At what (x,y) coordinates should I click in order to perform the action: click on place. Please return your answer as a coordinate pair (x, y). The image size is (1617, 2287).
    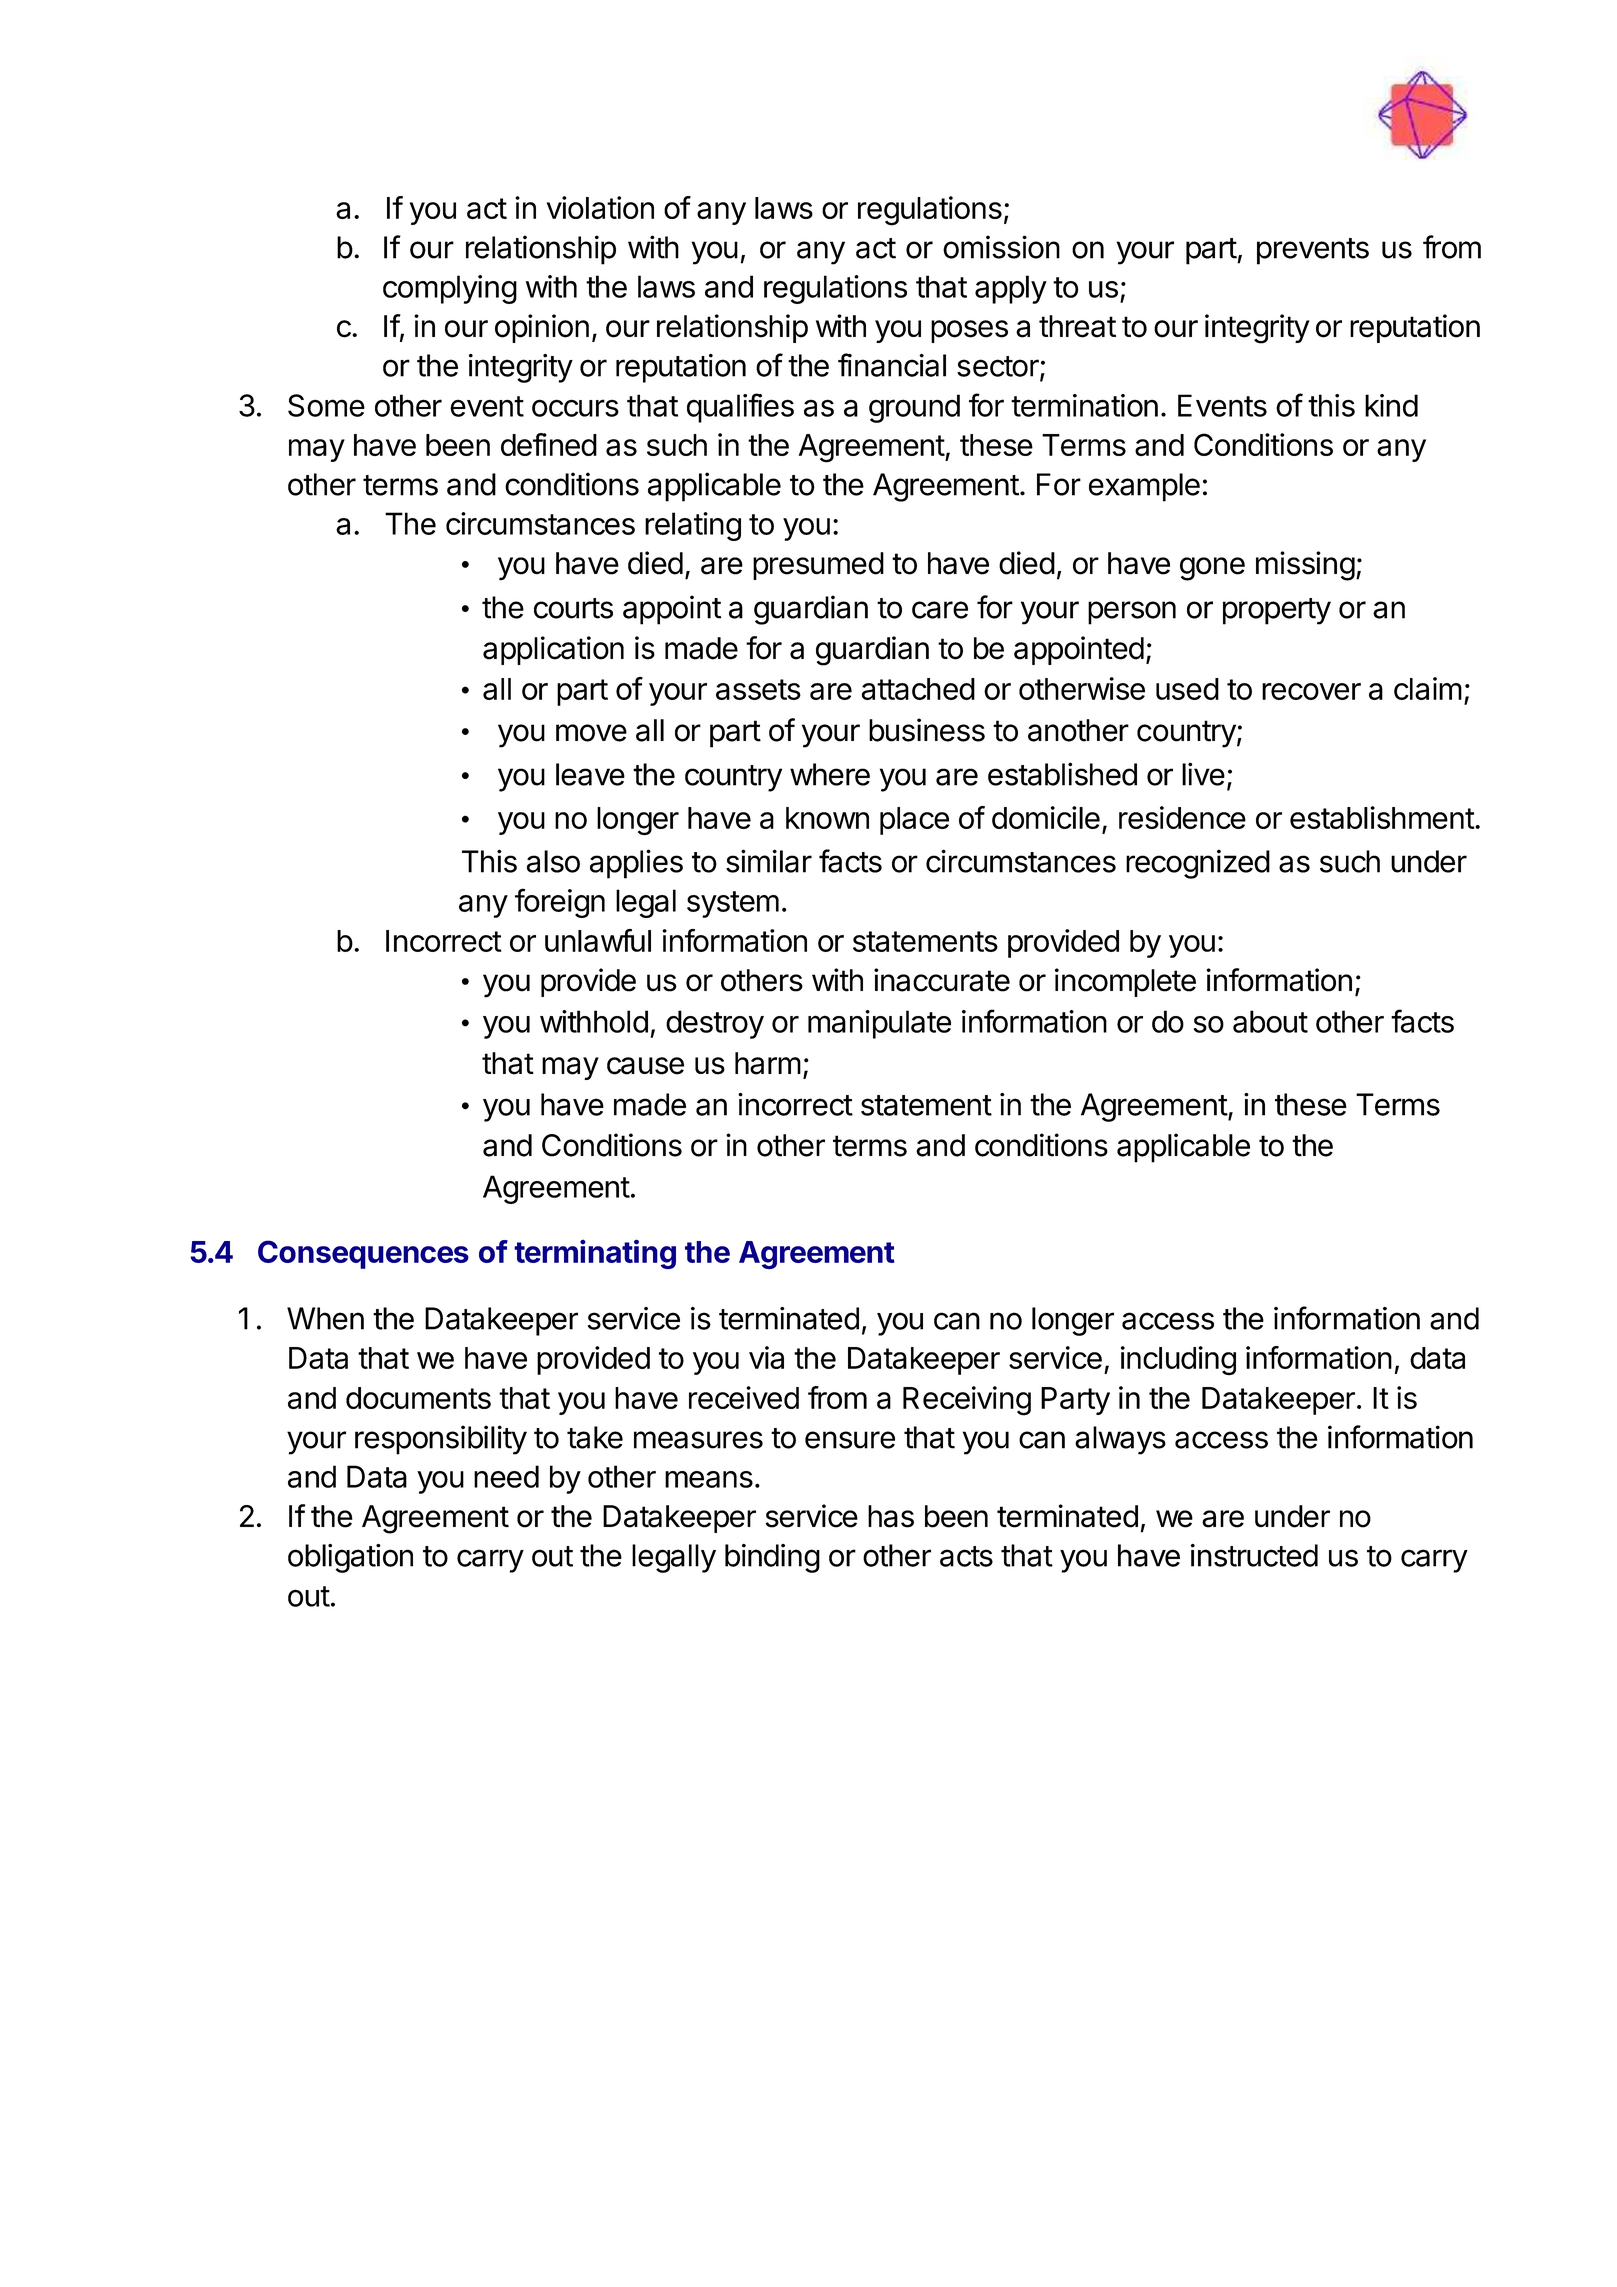
    Looking at the image, I should click on (914, 821).
